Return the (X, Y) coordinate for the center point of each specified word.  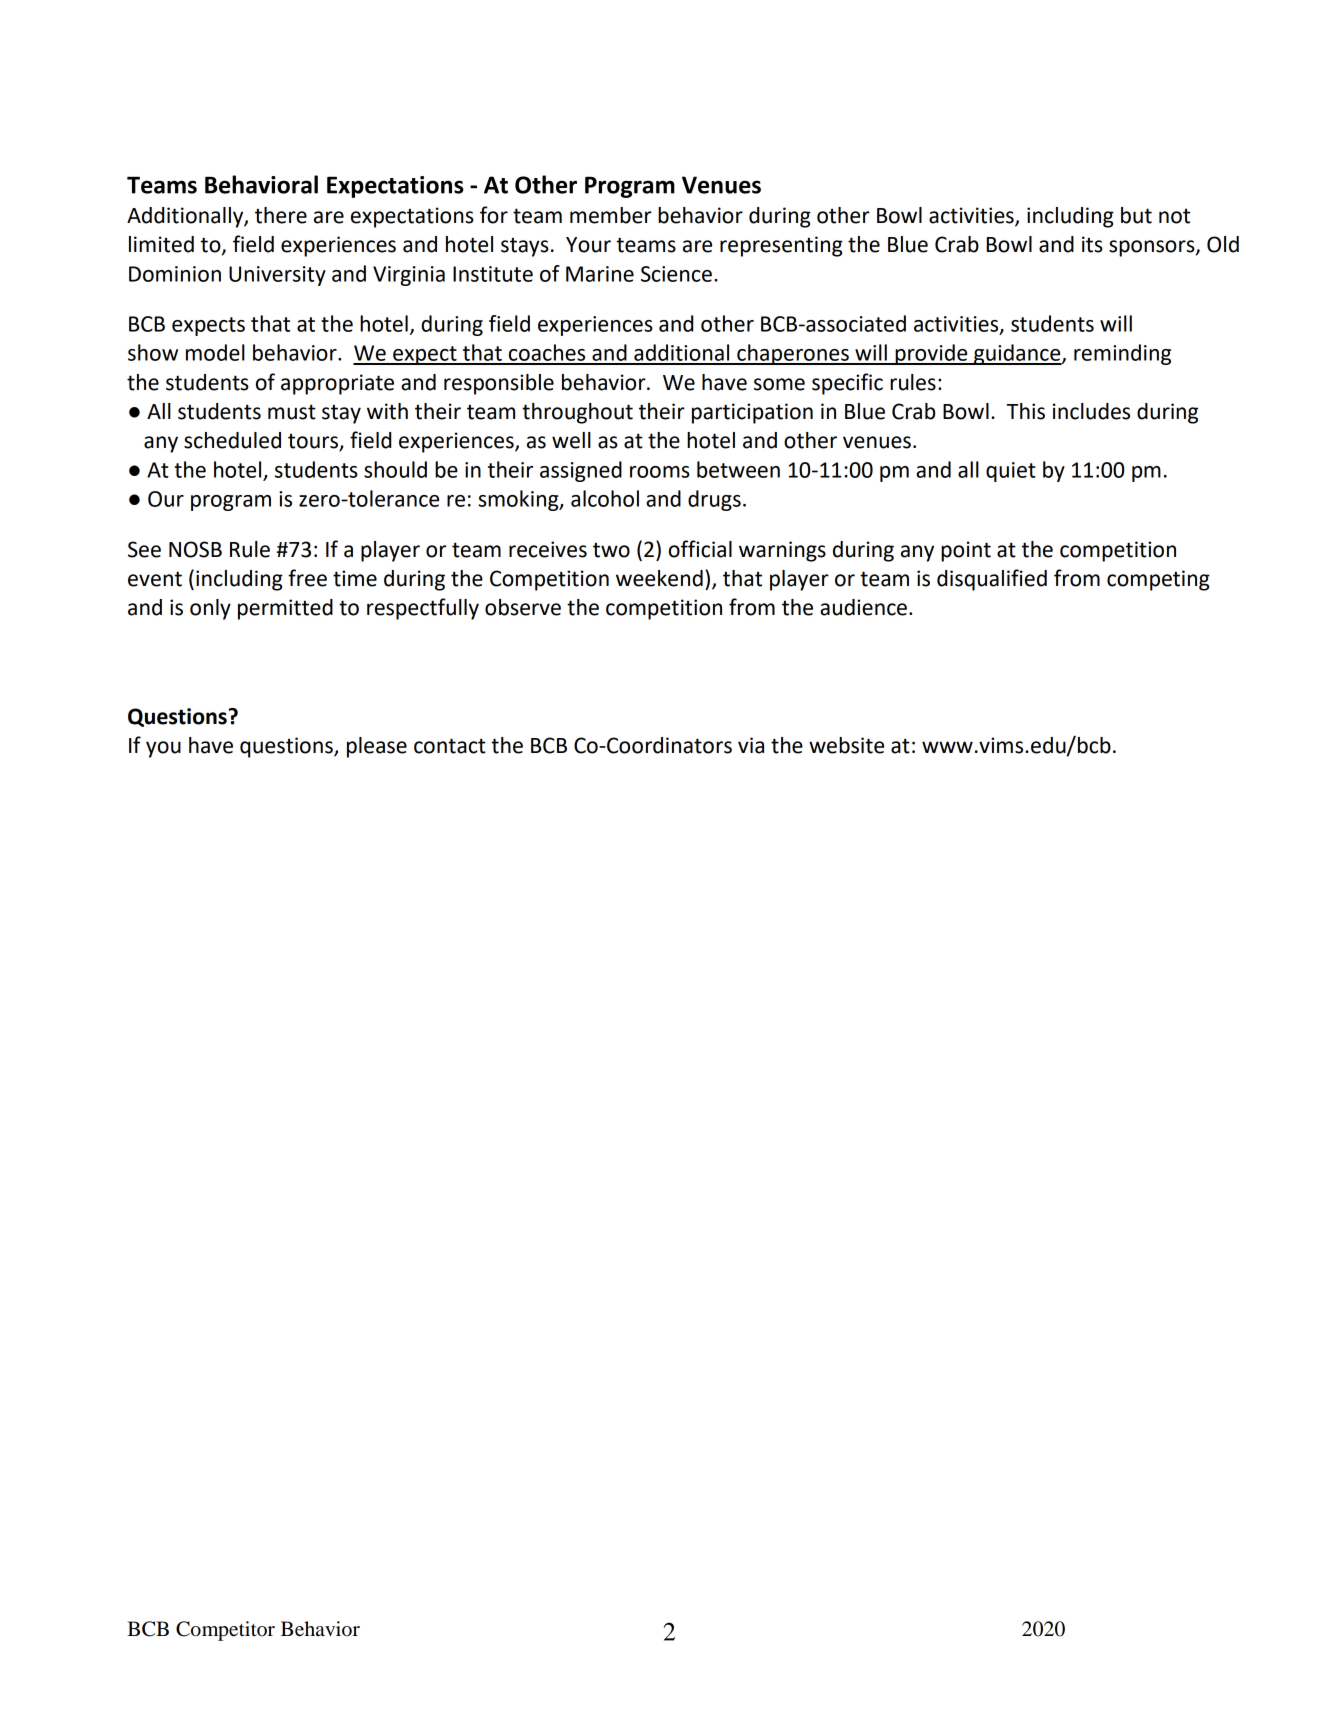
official (700, 549)
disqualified (992, 580)
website (846, 745)
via (751, 745)
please (377, 747)
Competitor (225, 1631)
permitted (285, 609)
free (307, 578)
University (277, 276)
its (1092, 244)
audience (863, 607)
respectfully (423, 609)
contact (450, 746)
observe (523, 607)
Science (676, 274)
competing (1158, 580)
